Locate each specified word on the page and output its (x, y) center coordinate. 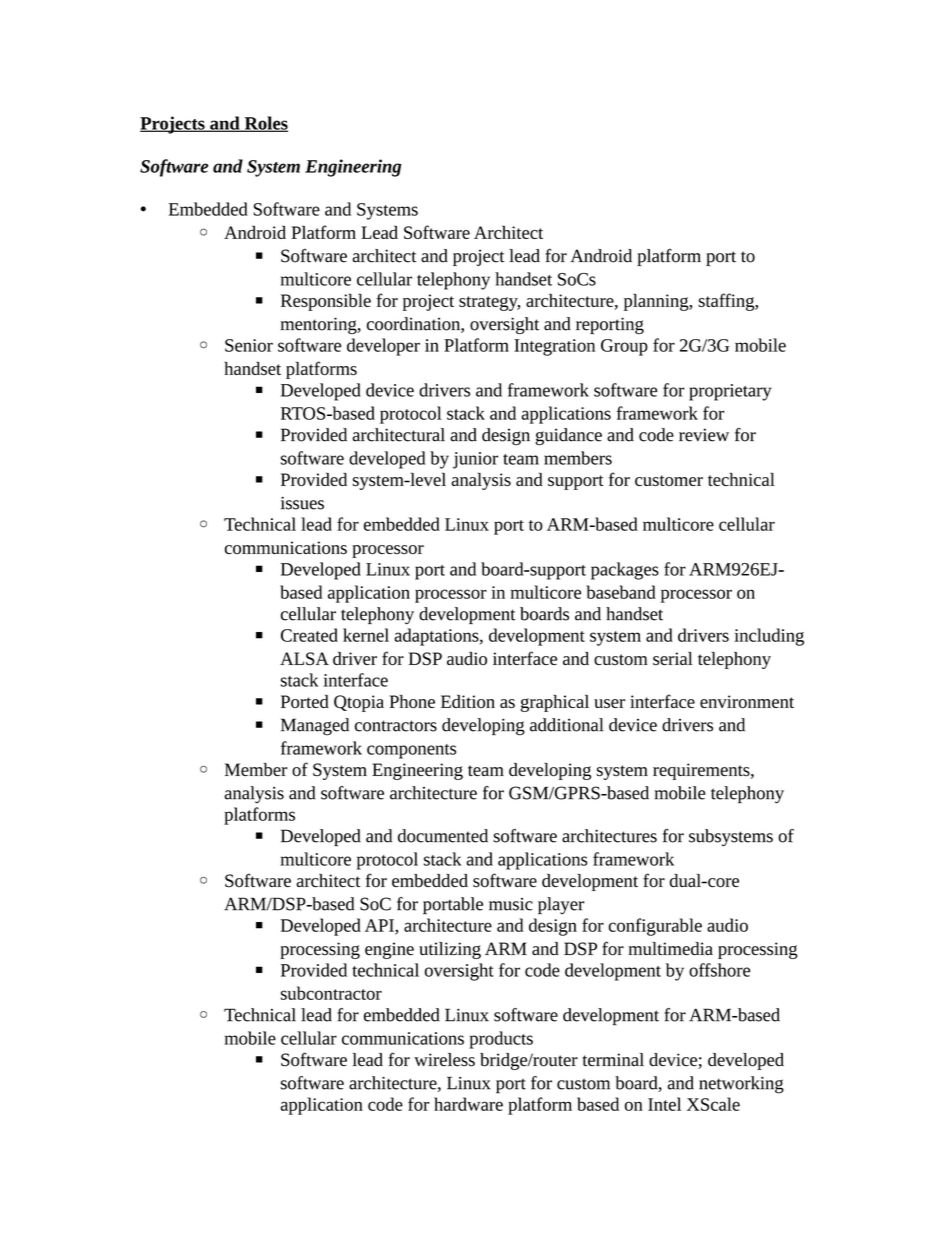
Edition (468, 701)
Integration (554, 347)
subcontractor (331, 993)
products (501, 1040)
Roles (265, 124)
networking (741, 1085)
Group (624, 347)
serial (673, 658)
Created (309, 635)
